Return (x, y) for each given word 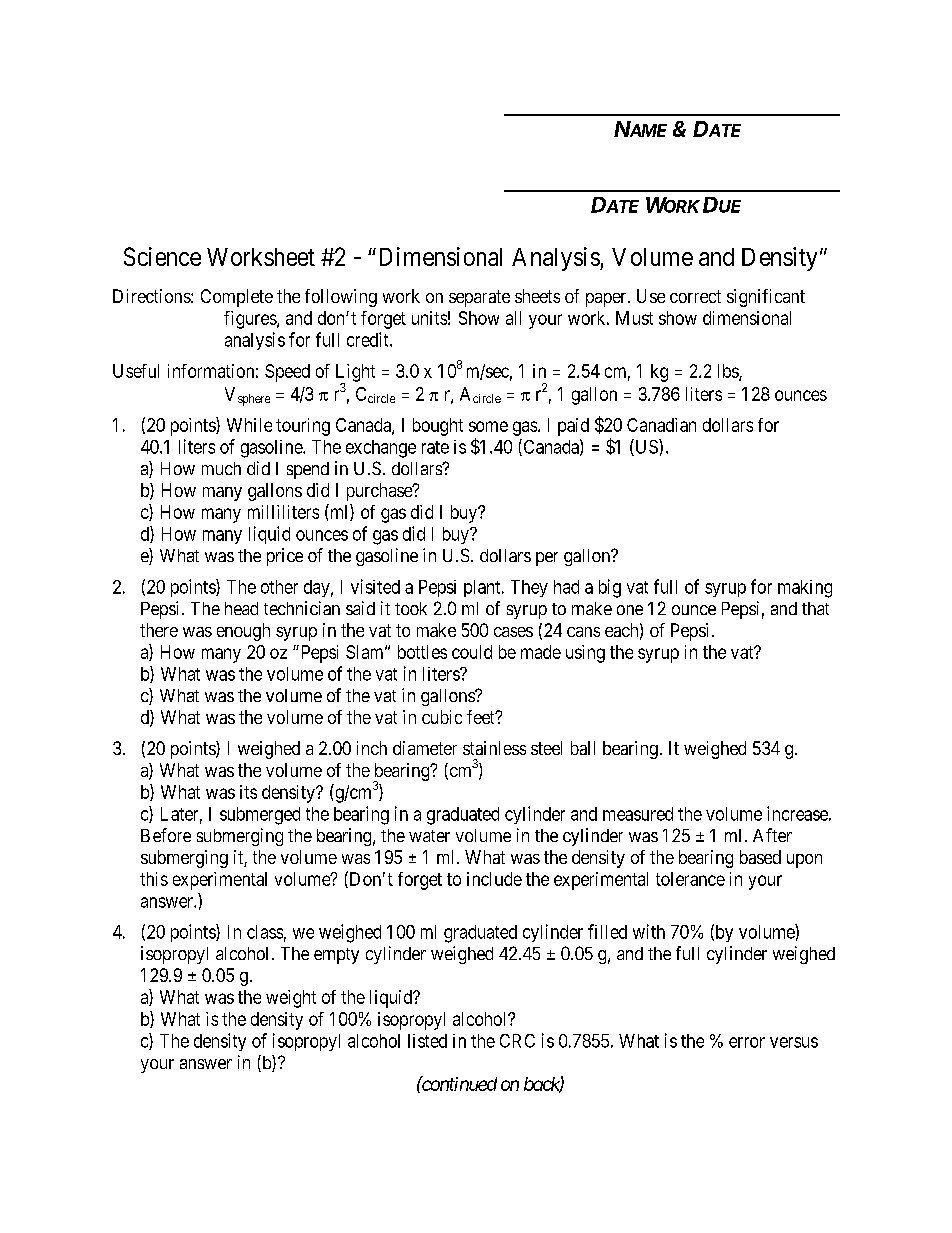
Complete (237, 298)
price (285, 557)
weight (291, 999)
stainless (494, 748)
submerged (260, 816)
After (772, 835)
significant (766, 298)
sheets (537, 296)
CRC (517, 1041)
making (805, 589)
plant (483, 588)
